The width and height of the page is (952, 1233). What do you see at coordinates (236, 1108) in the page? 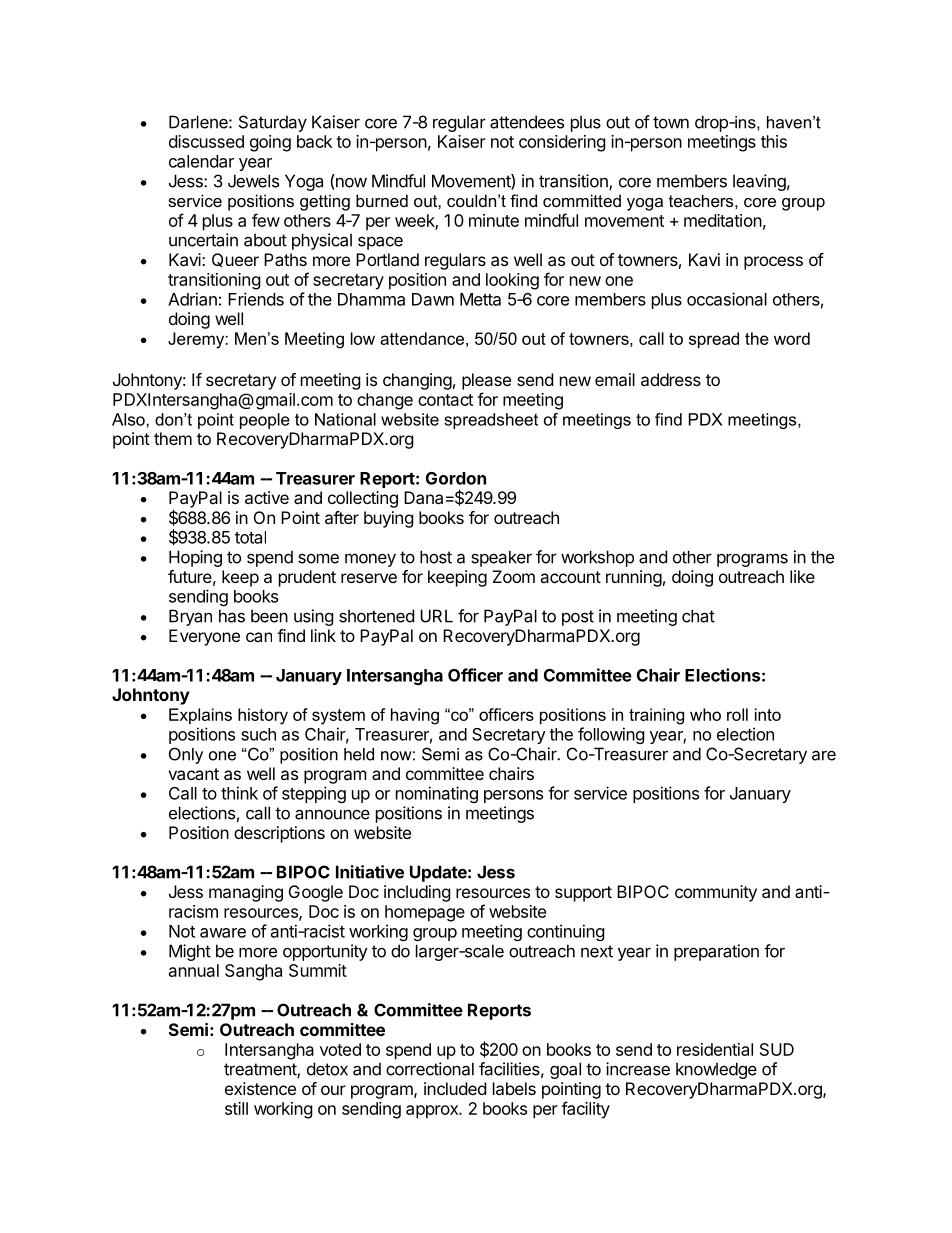
I see `still` at bounding box center [236, 1108].
